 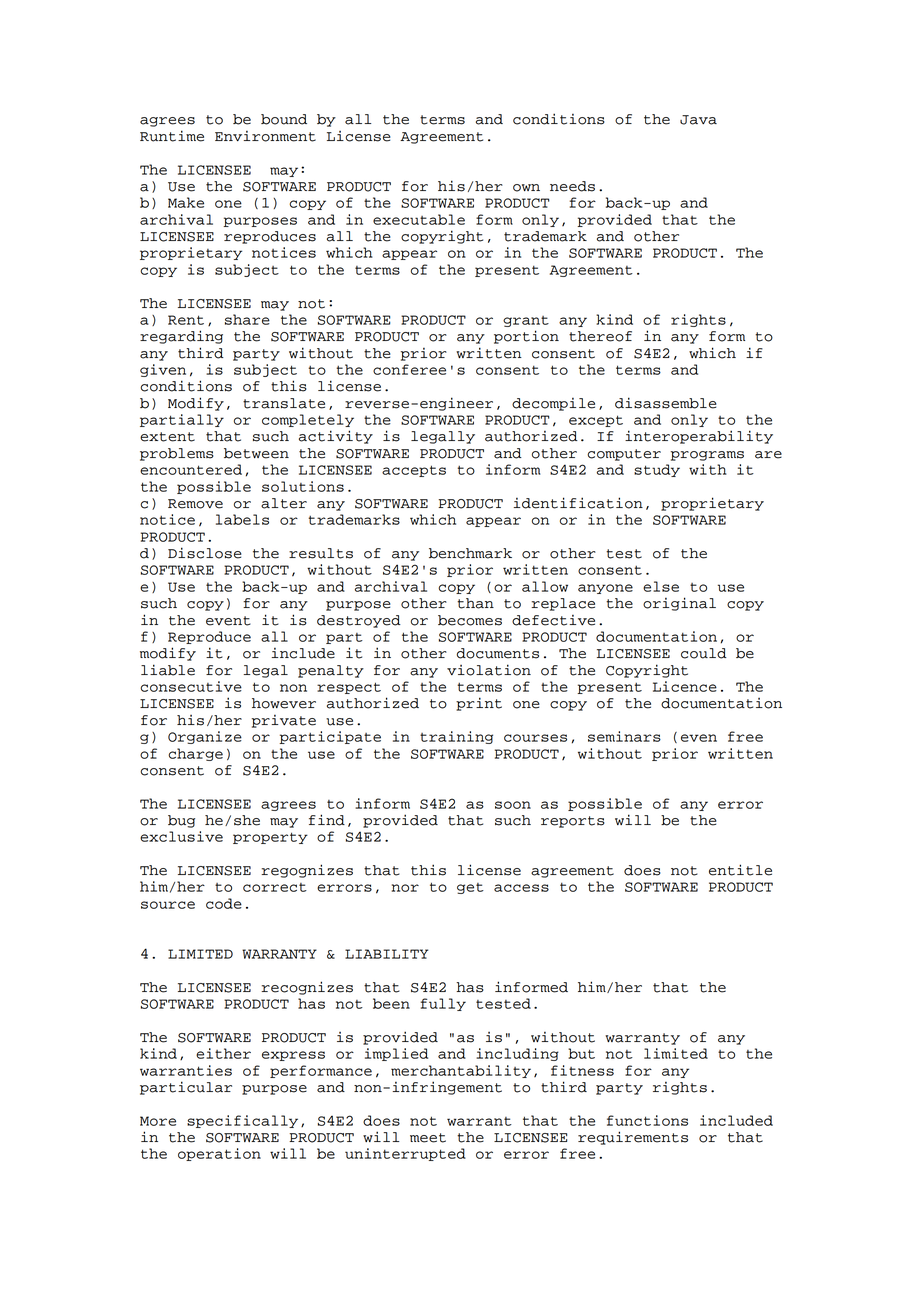 I want to click on Environment, so click(x=265, y=136).
